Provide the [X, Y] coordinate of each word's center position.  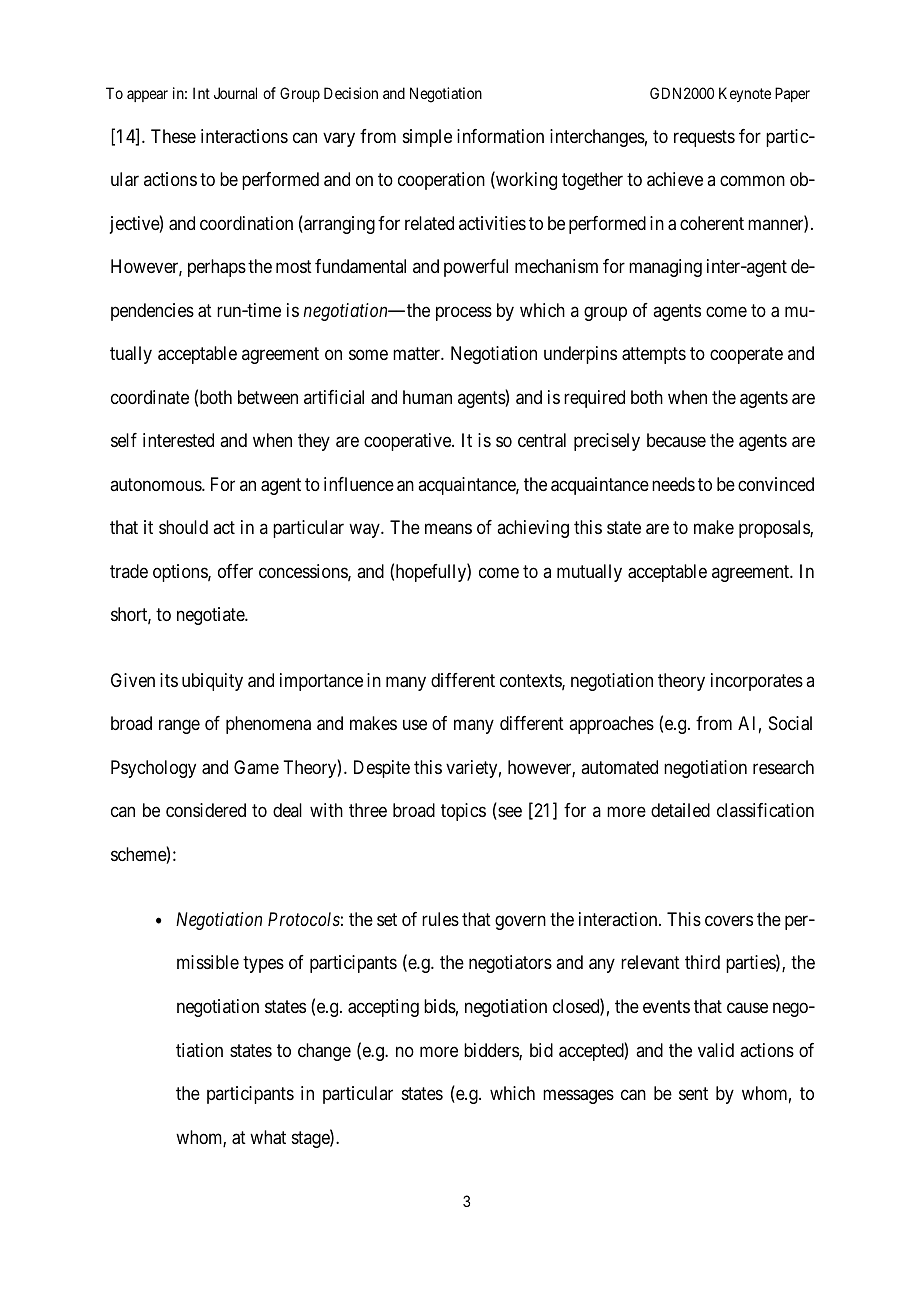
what [268, 1137]
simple [427, 138]
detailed [680, 810]
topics [463, 812]
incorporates [757, 682]
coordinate [150, 397]
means [448, 529]
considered [206, 810]
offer [235, 571]
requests [704, 138]
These [173, 136]
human [427, 397]
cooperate [746, 356]
